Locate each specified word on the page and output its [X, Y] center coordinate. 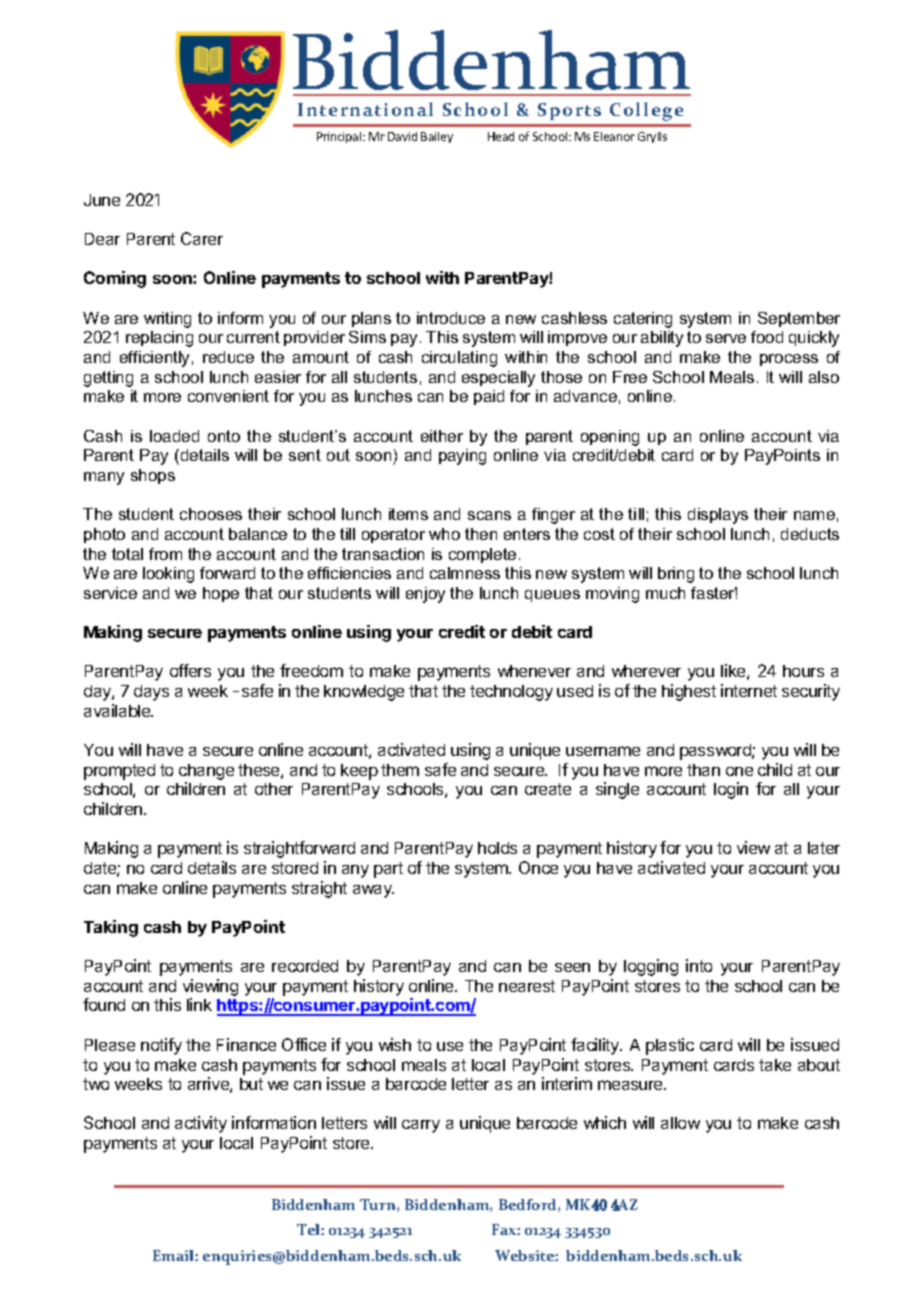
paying [462, 457]
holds [497, 848]
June [102, 200]
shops [153, 476]
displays [718, 516]
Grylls [652, 137]
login [731, 790]
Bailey [437, 137]
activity [201, 1124]
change [206, 772]
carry [421, 1126]
